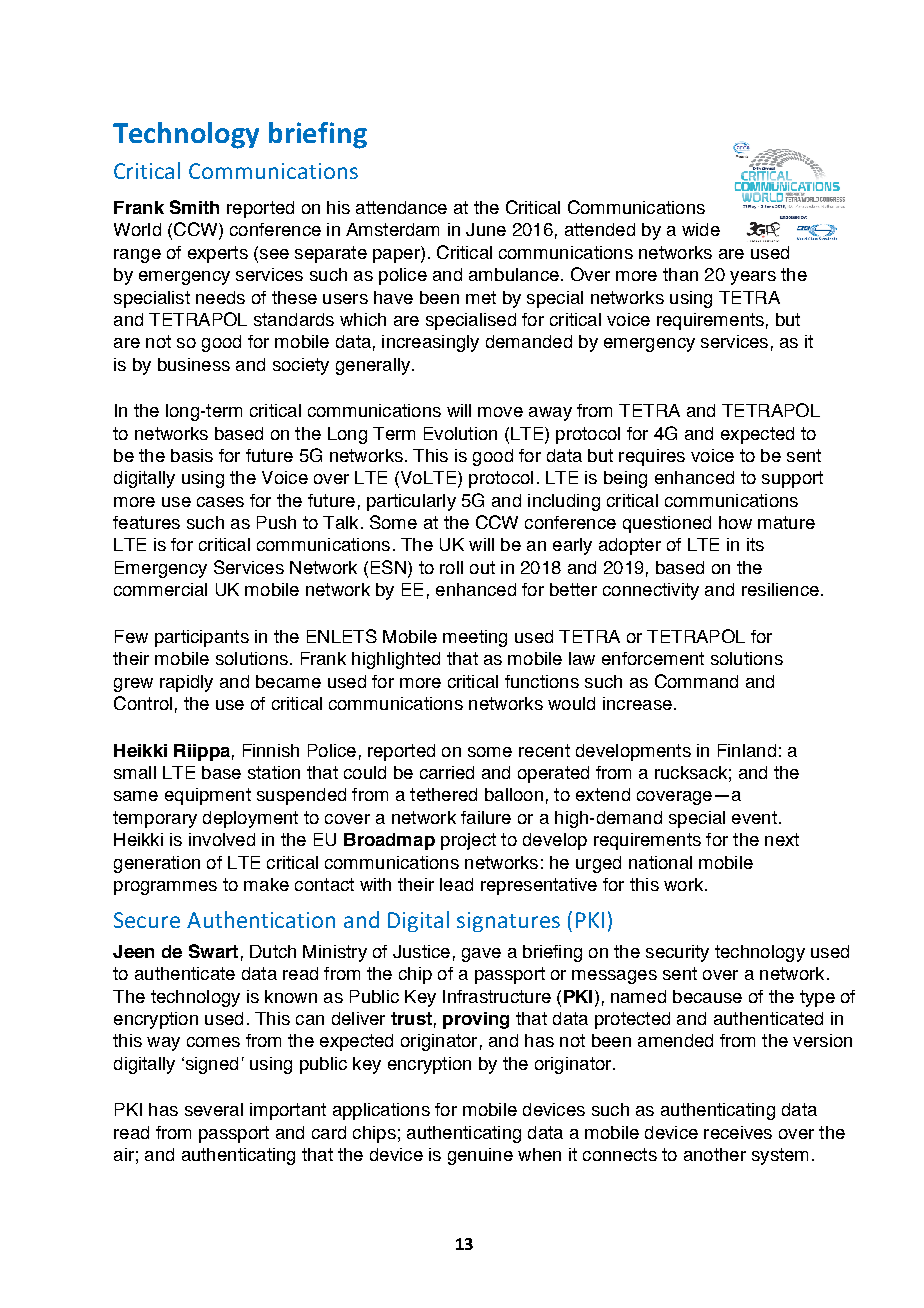  What do you see at coordinates (218, 254) in the screenshot?
I see `experts` at bounding box center [218, 254].
